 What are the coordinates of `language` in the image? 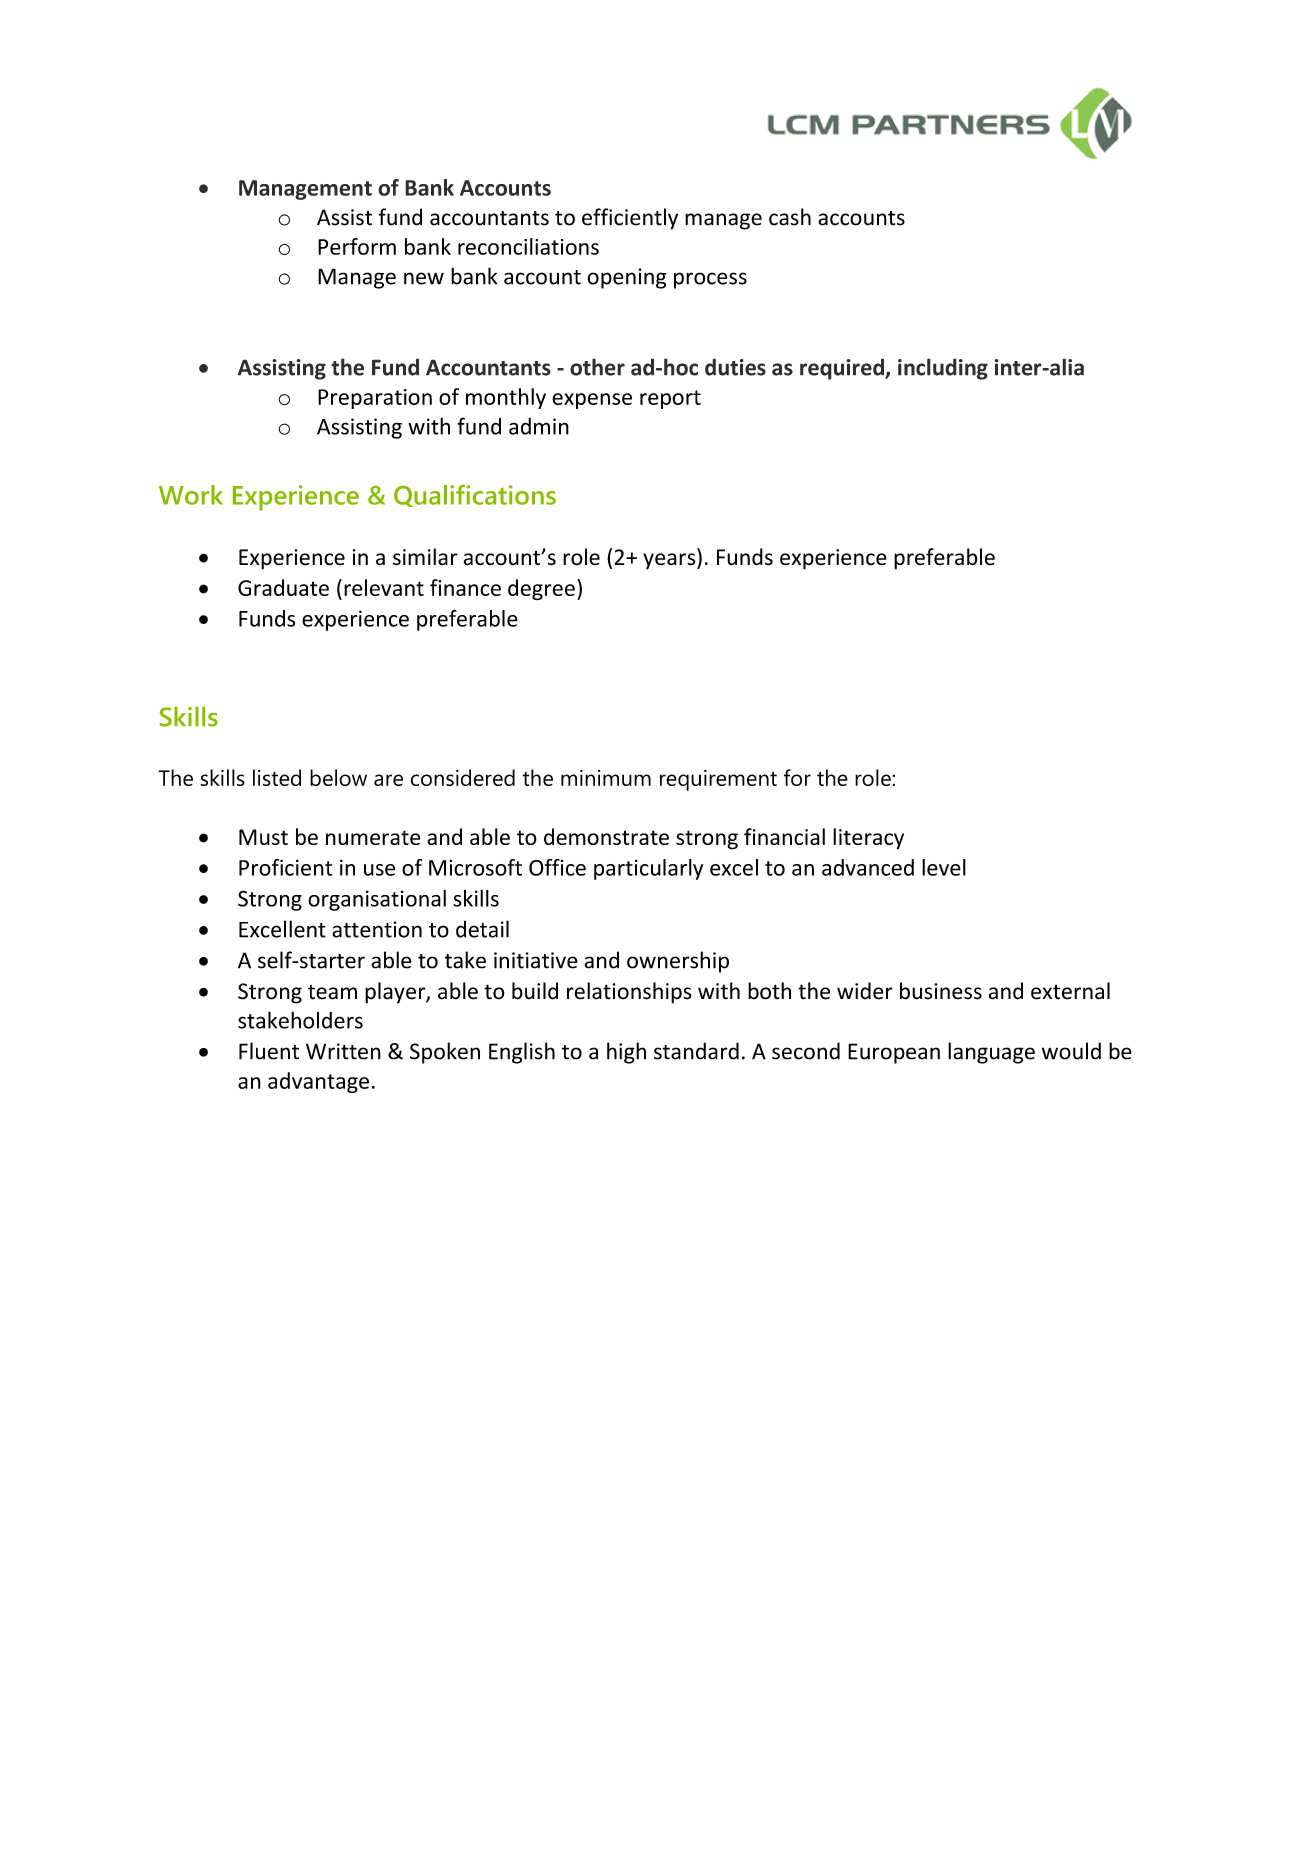 It's located at (991, 1053).
